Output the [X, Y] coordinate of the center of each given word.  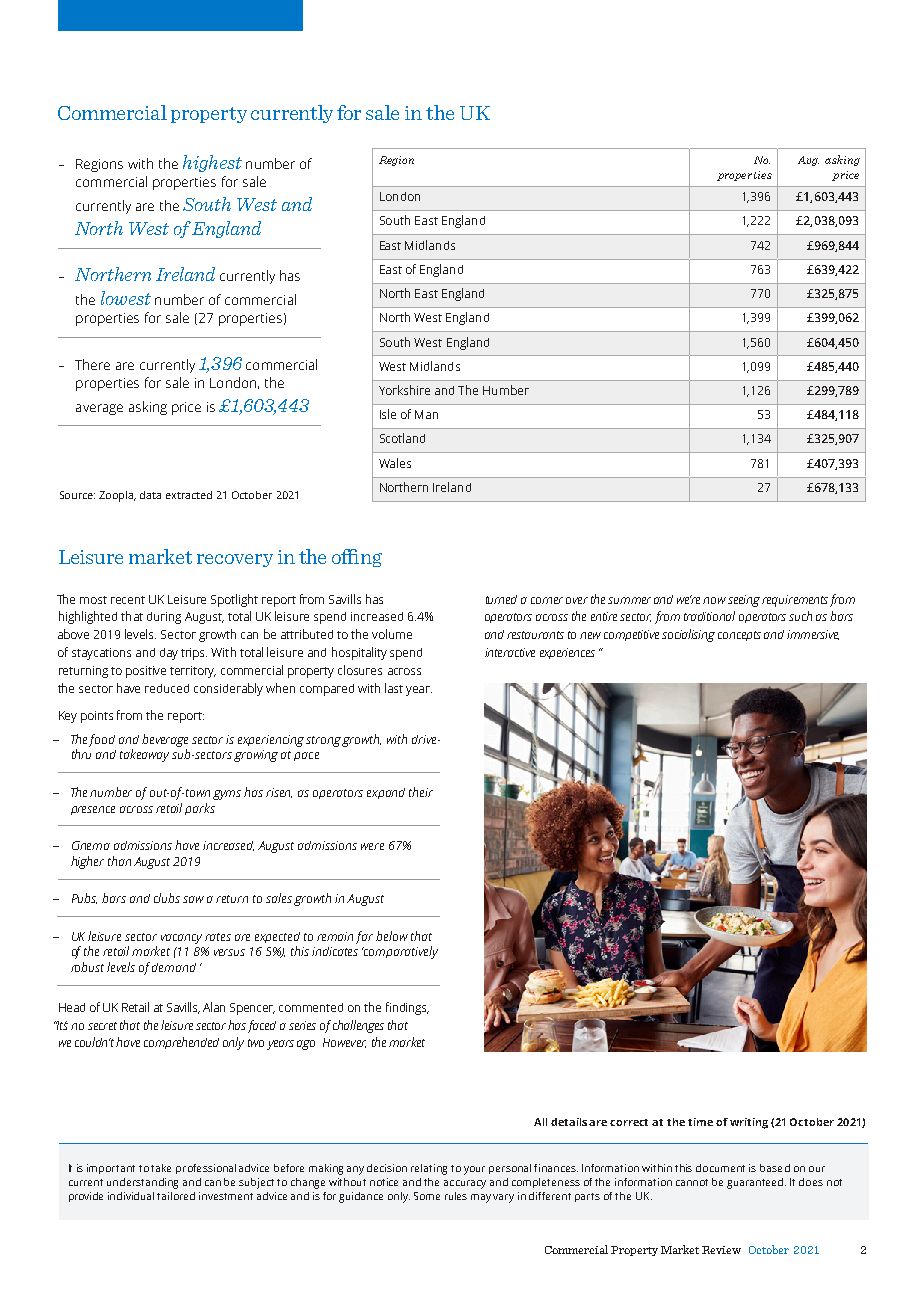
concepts [739, 636]
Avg [808, 161]
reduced [167, 688]
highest [212, 163]
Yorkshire [404, 390]
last [394, 688]
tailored [176, 1196]
